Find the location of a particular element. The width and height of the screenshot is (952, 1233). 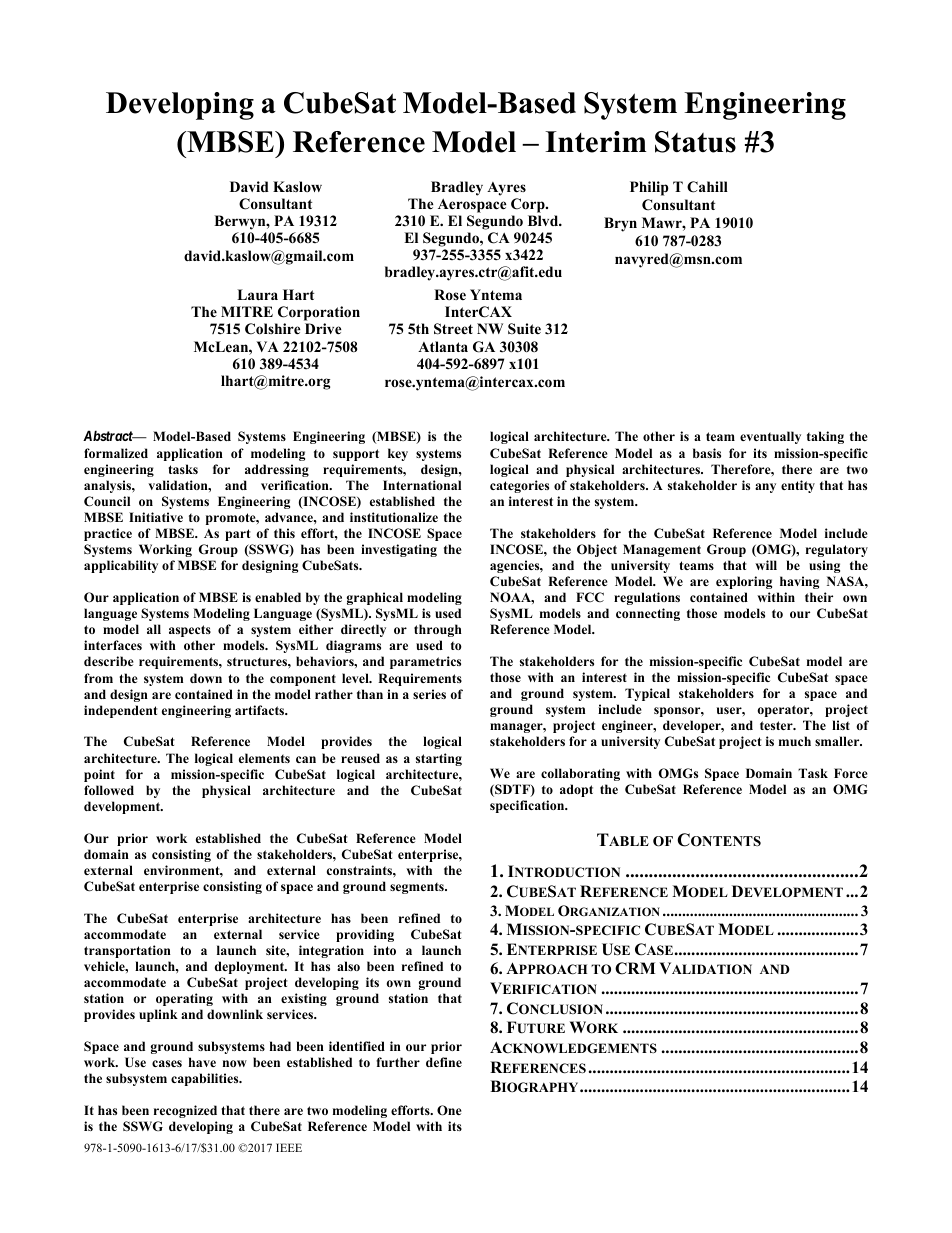

through is located at coordinates (438, 630).
